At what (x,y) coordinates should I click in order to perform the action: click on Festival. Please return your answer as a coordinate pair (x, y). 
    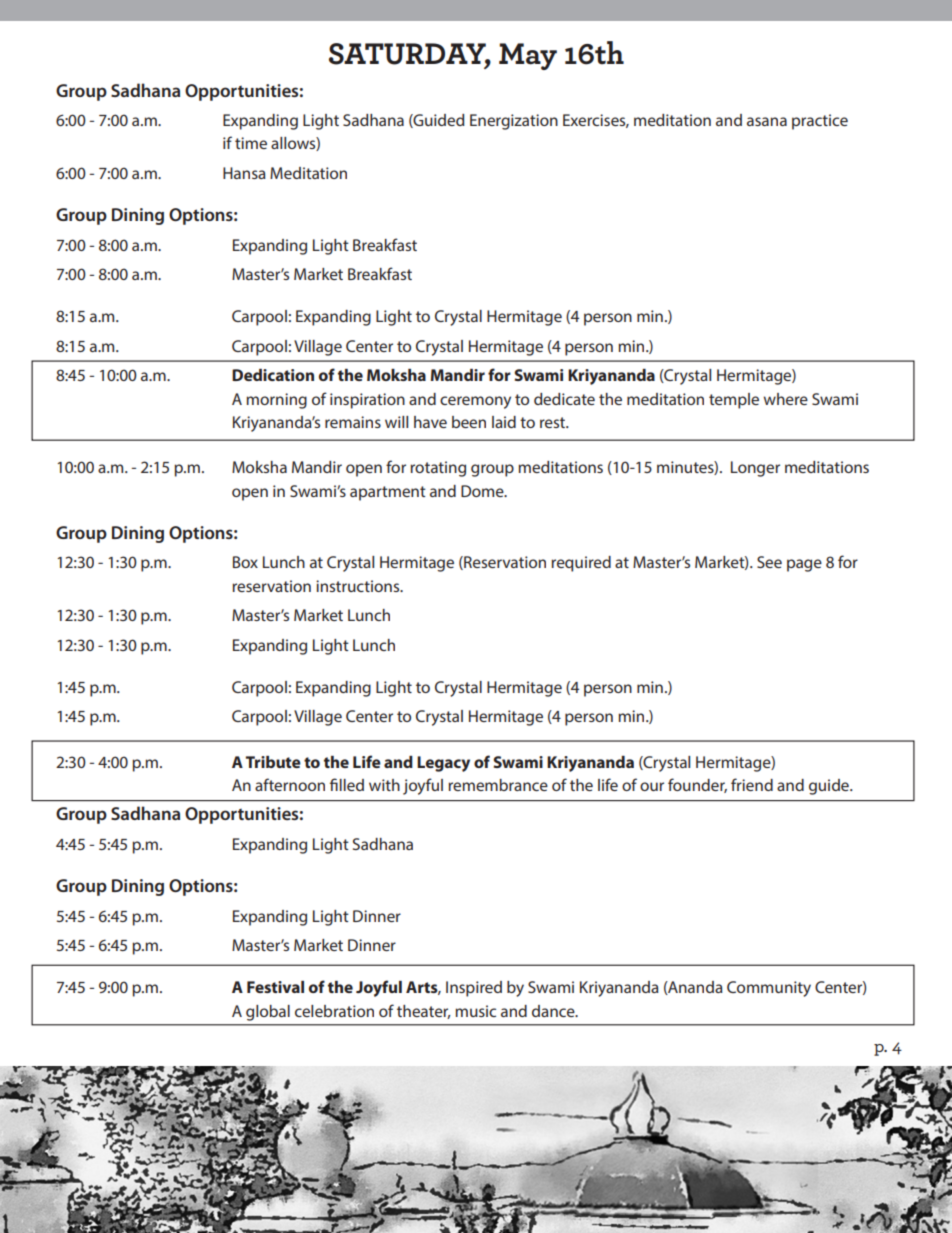
    Looking at the image, I should click on (275, 987).
